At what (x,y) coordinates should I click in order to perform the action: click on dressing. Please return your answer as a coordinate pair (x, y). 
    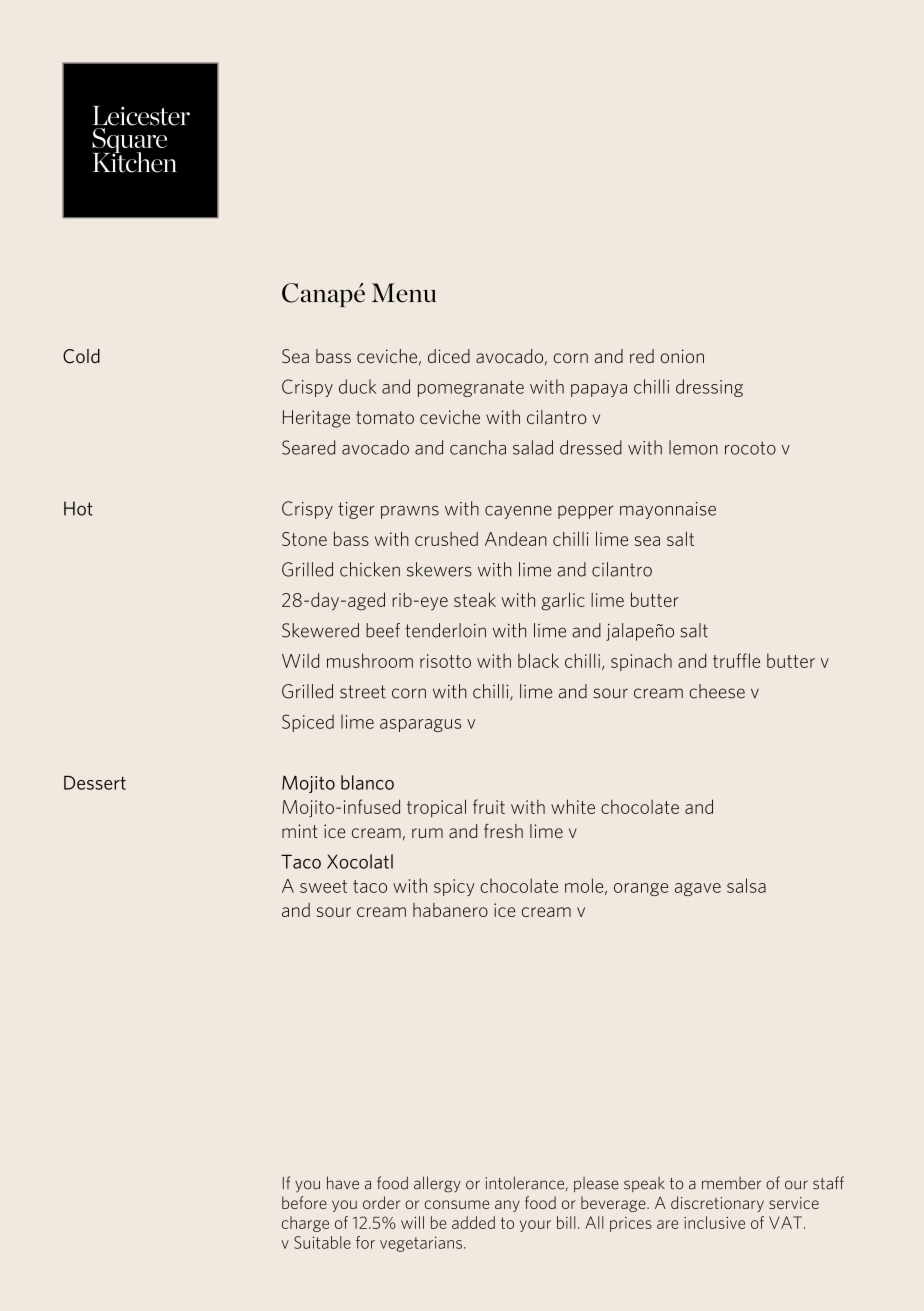
    Looking at the image, I should click on (709, 388).
